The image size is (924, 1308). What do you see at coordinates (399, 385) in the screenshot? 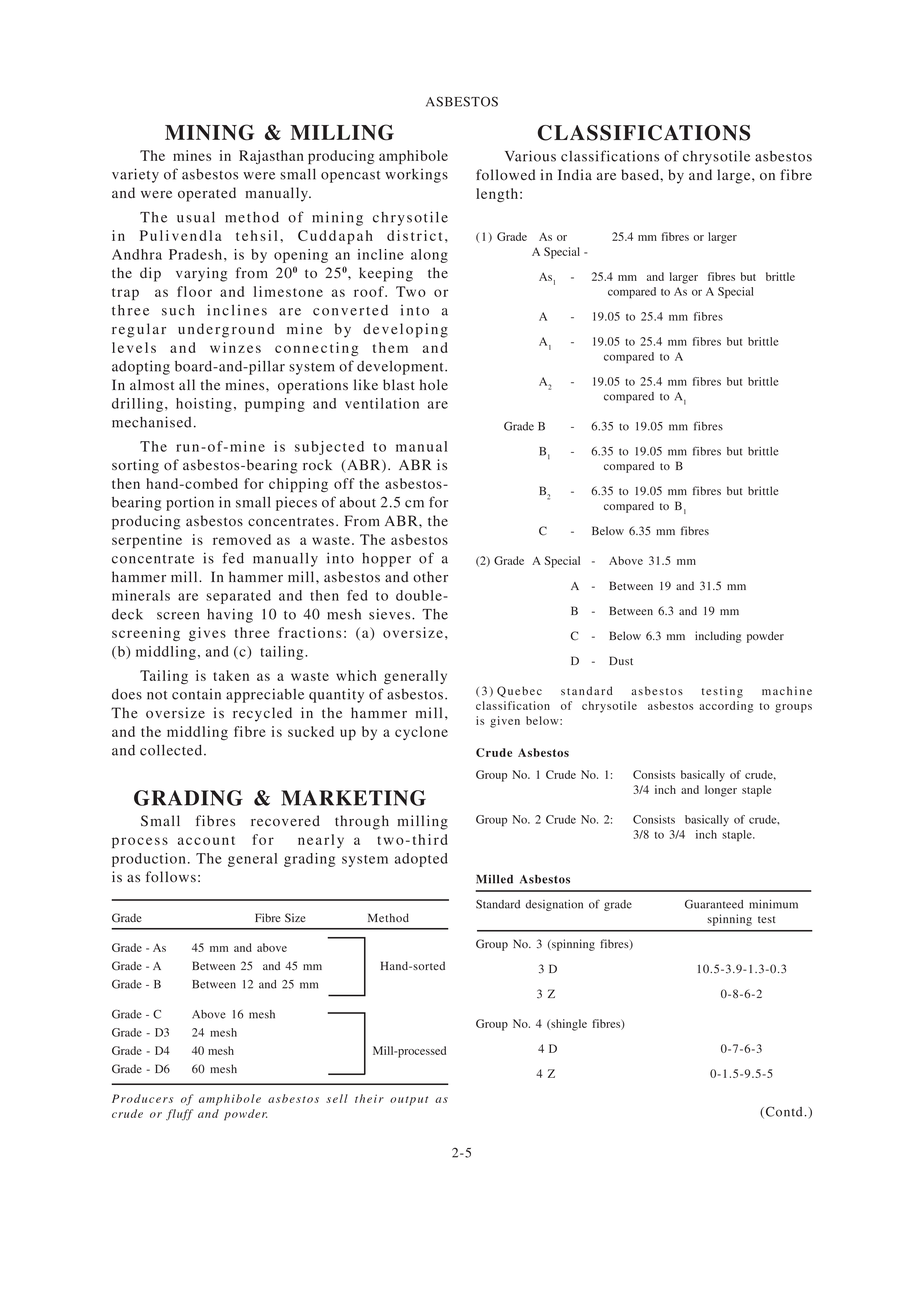
I see `blast` at bounding box center [399, 385].
